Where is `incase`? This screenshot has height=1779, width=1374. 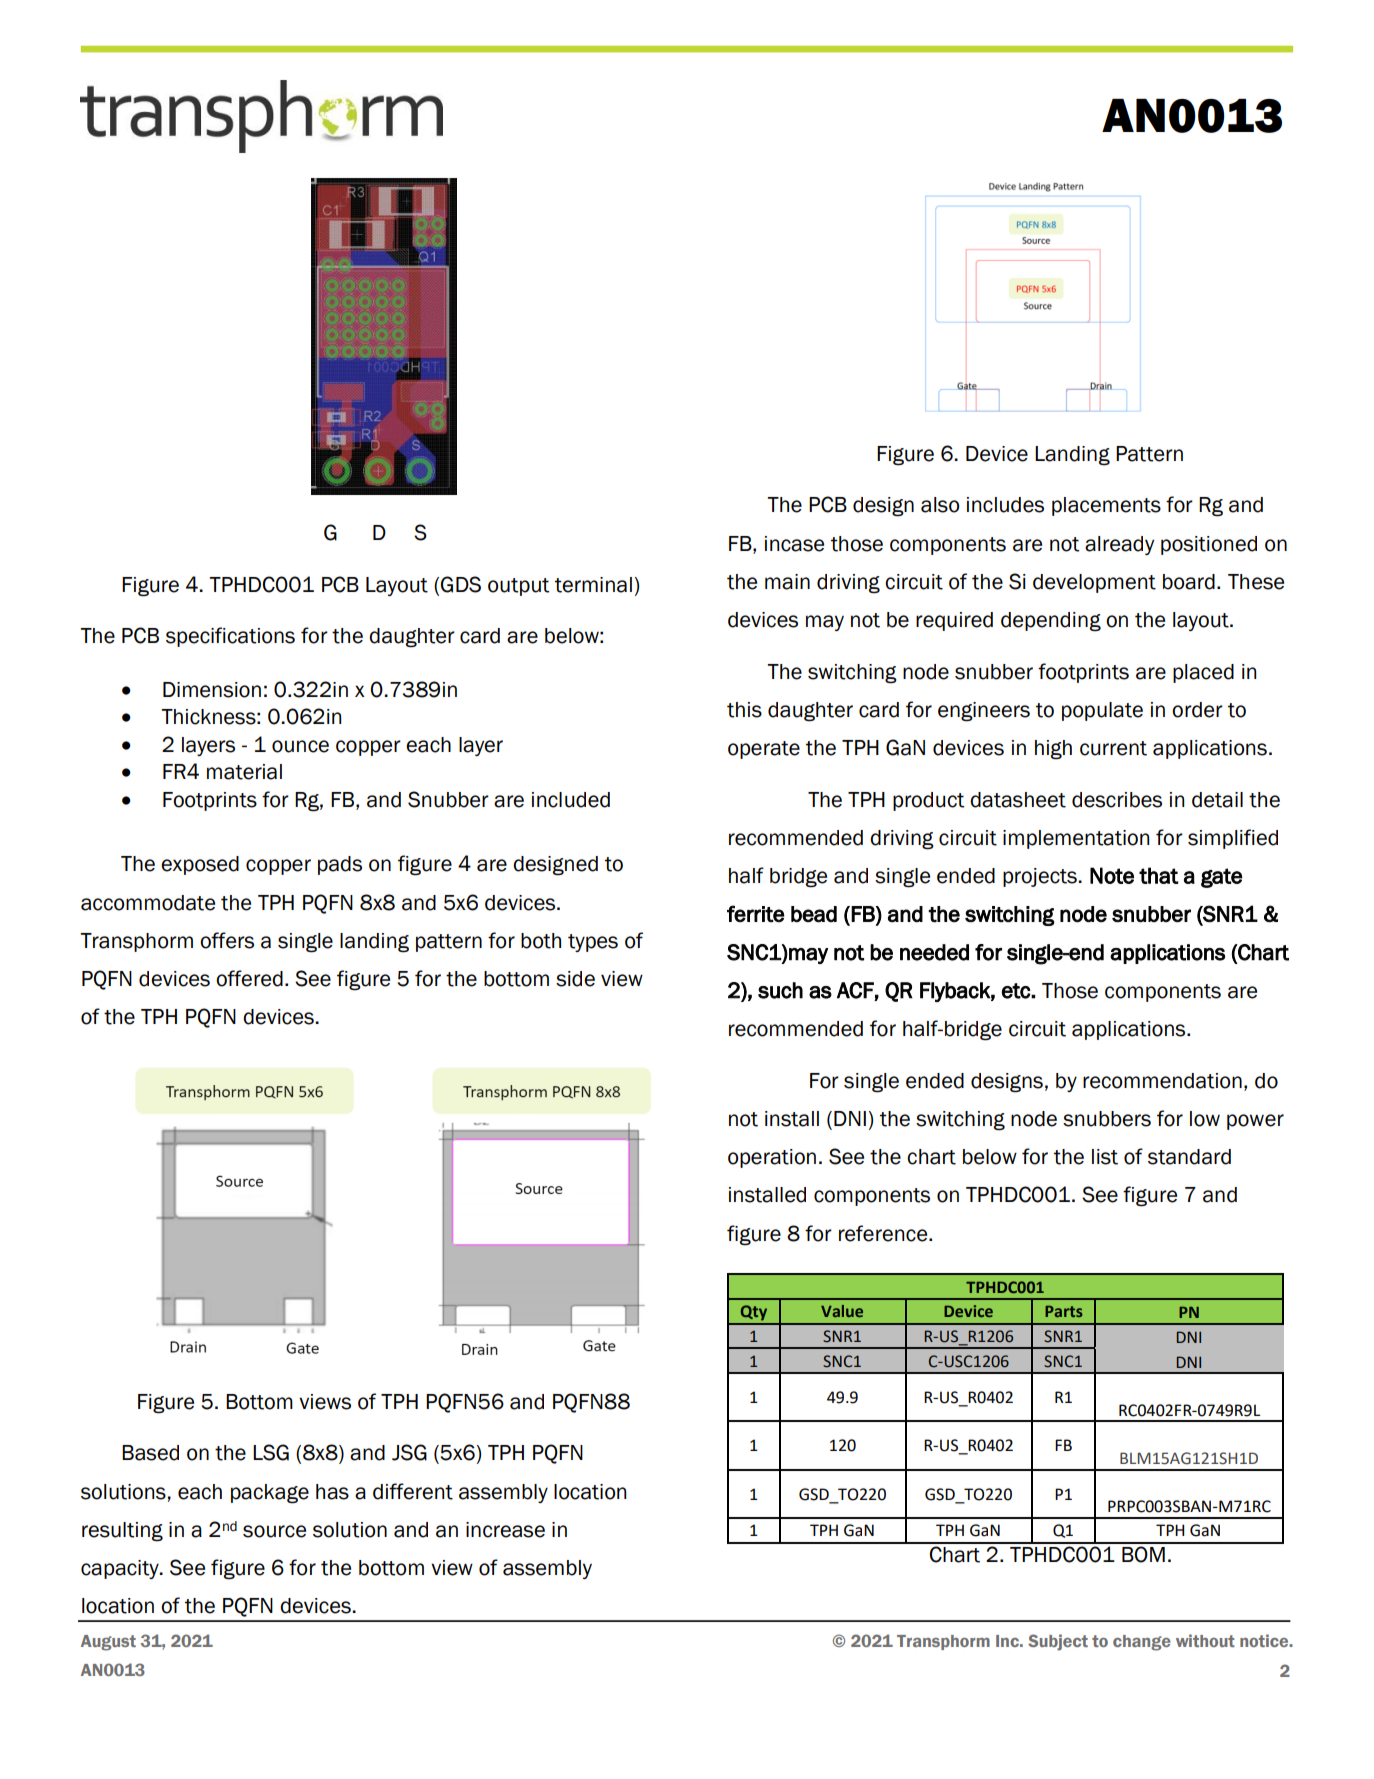 incase is located at coordinates (794, 544).
